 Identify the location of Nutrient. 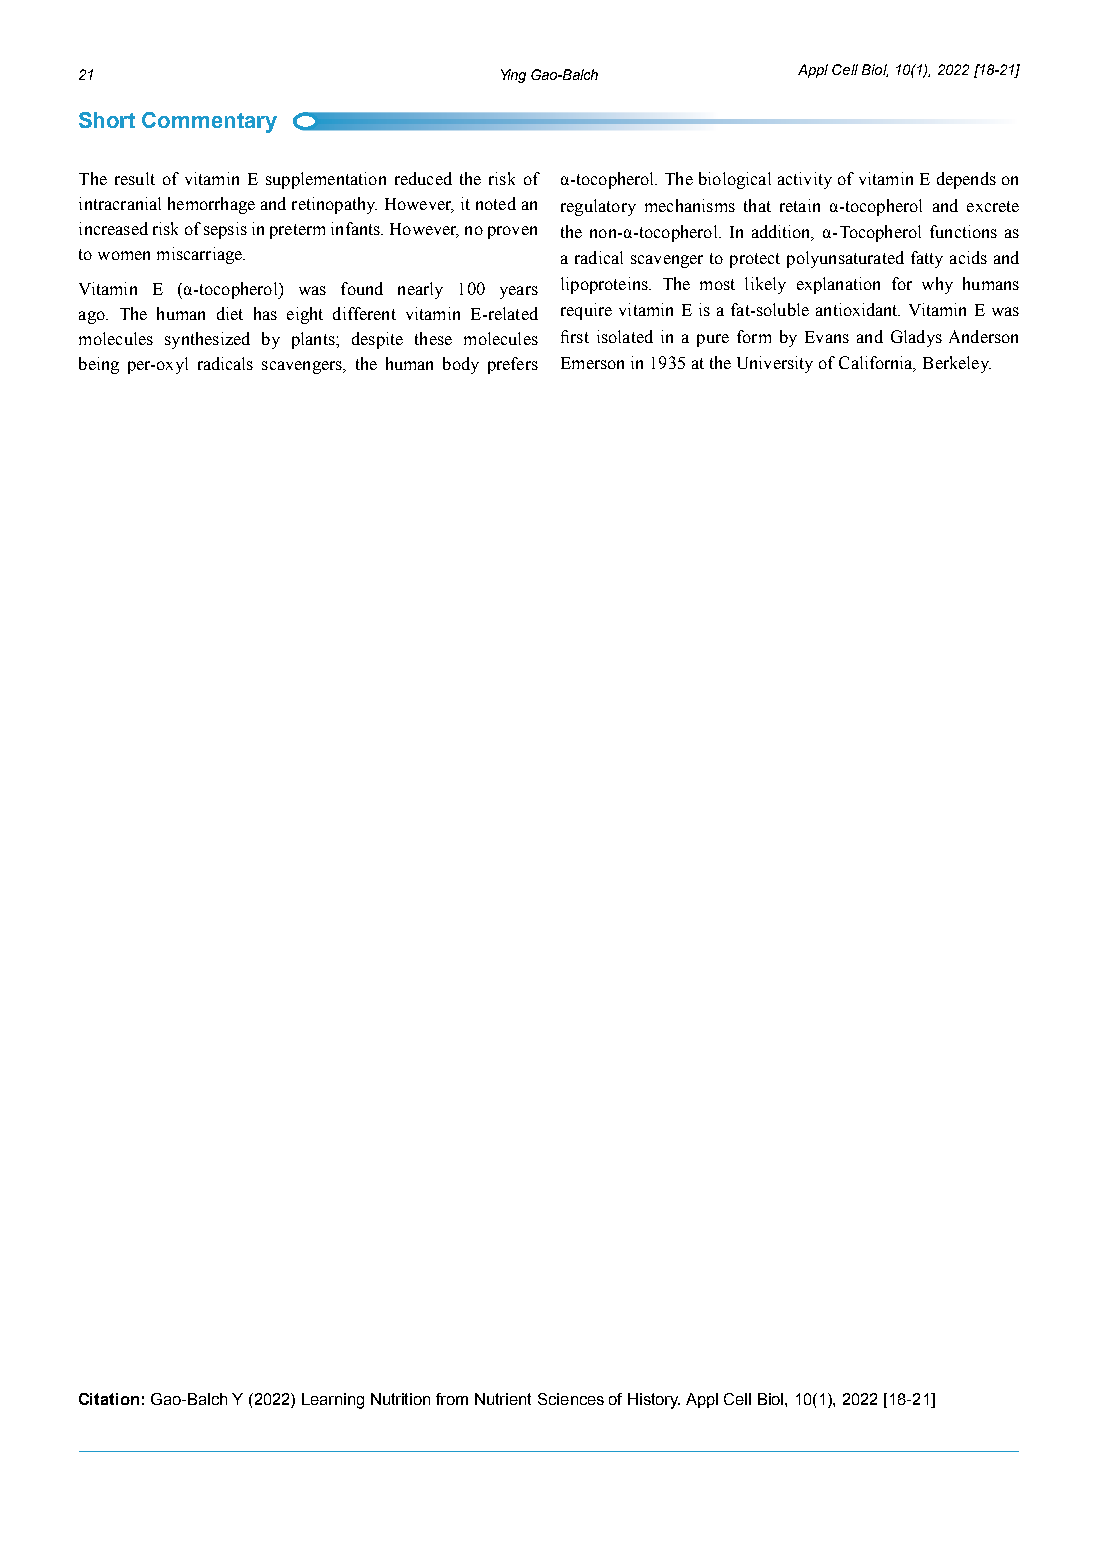
(503, 1399).
